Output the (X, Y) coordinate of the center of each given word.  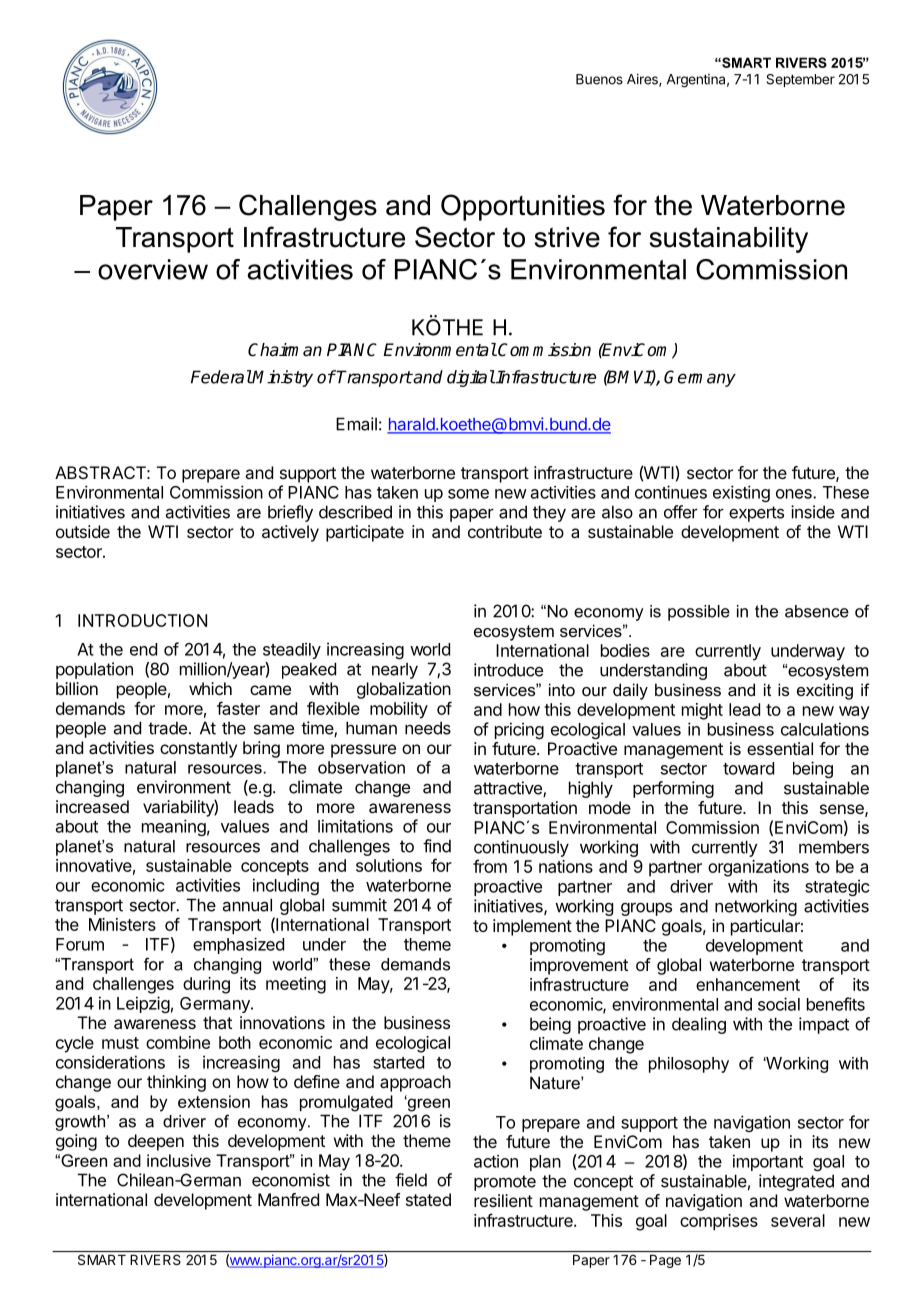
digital (471, 378)
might (702, 711)
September (800, 80)
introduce (508, 670)
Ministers (122, 924)
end (143, 649)
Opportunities (523, 207)
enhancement (748, 984)
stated (428, 1199)
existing (741, 493)
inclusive (179, 1160)
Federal (221, 377)
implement (532, 927)
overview (153, 269)
